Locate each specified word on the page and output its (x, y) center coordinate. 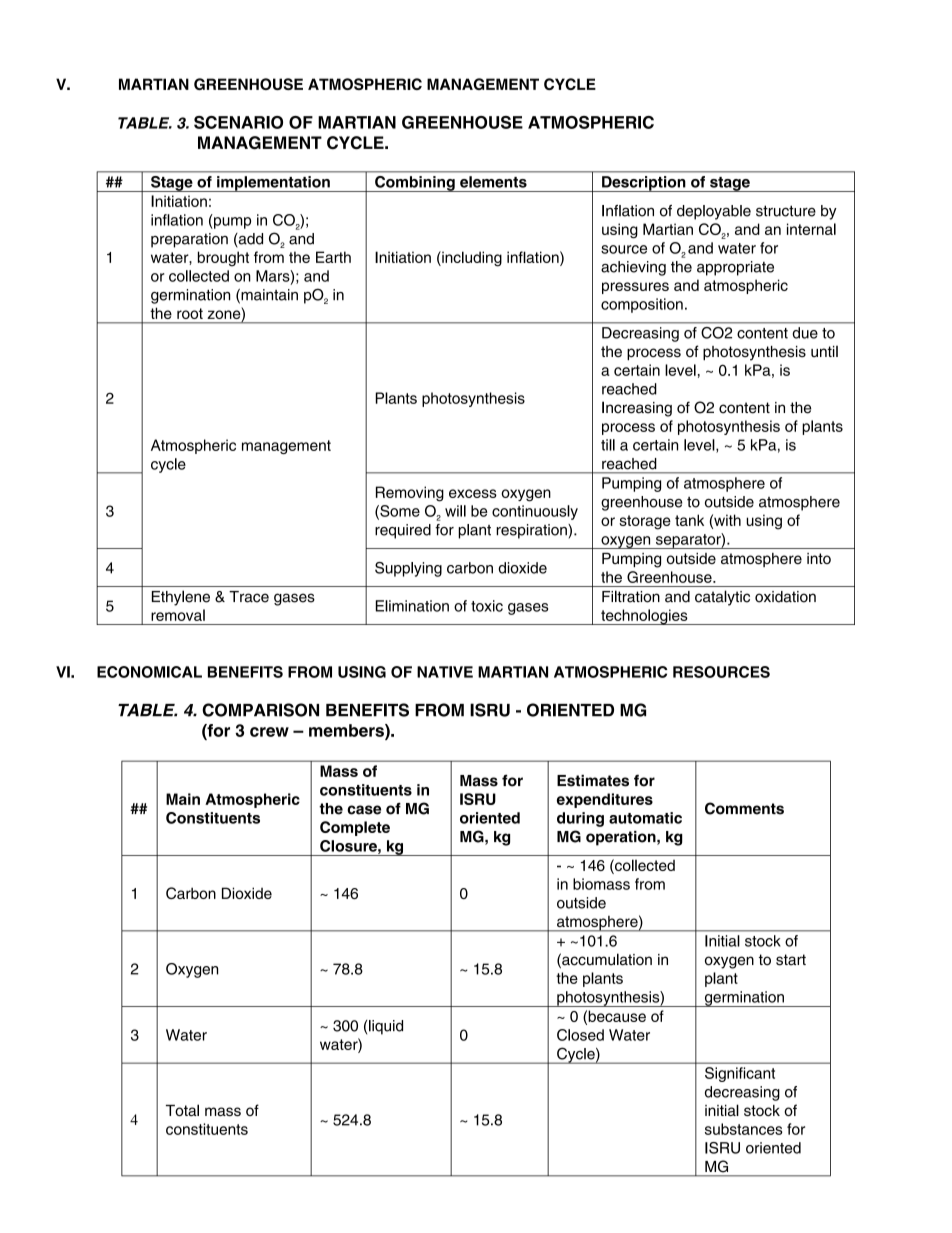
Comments (744, 808)
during (580, 819)
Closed (580, 1035)
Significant (740, 1074)
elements (493, 182)
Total (182, 1110)
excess (473, 493)
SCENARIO (238, 122)
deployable (714, 212)
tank (689, 520)
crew (269, 732)
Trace (249, 597)
